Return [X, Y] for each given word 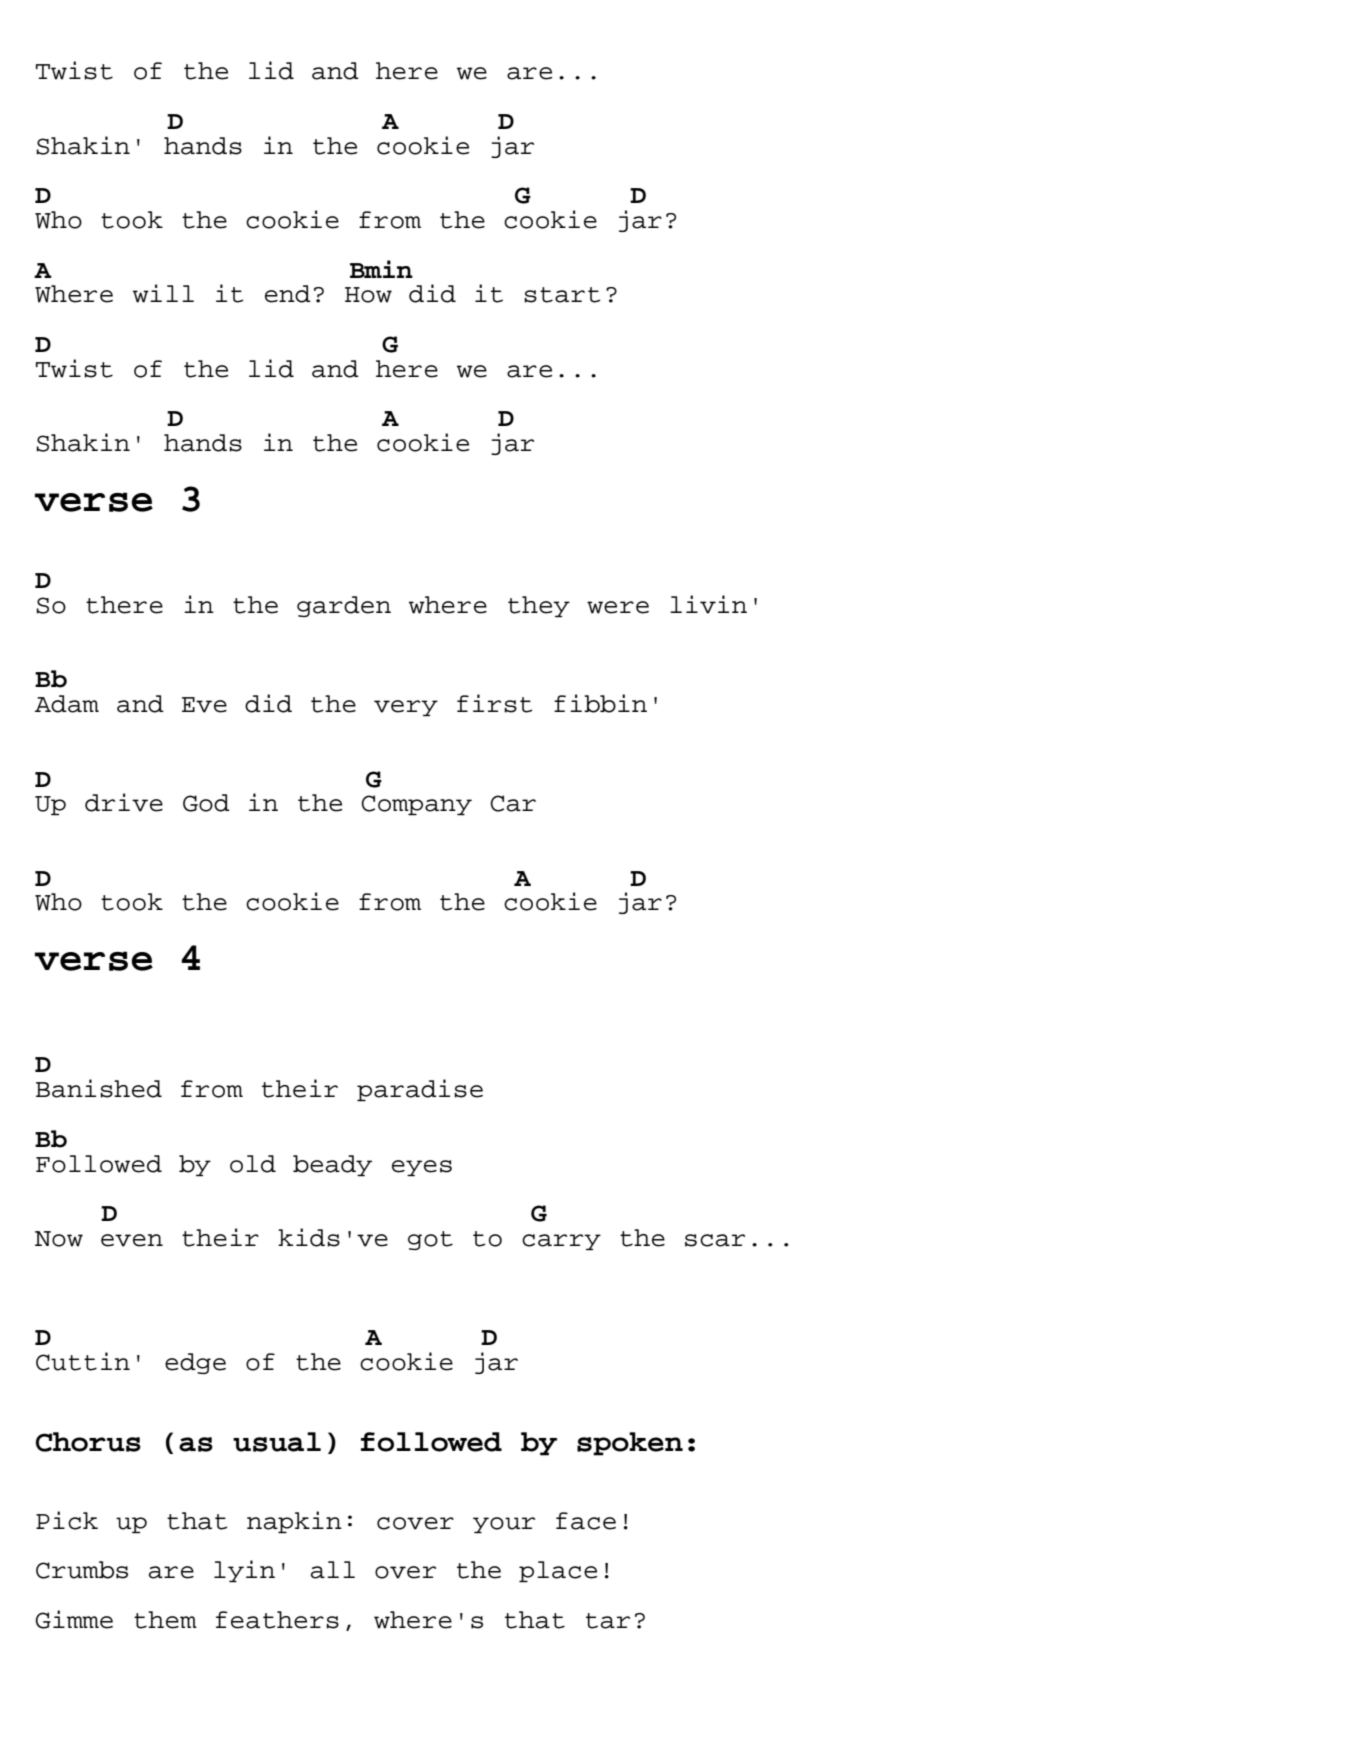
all [333, 1570]
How [368, 295]
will [163, 293]
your [504, 1525]
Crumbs [82, 1570]
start [562, 295]
